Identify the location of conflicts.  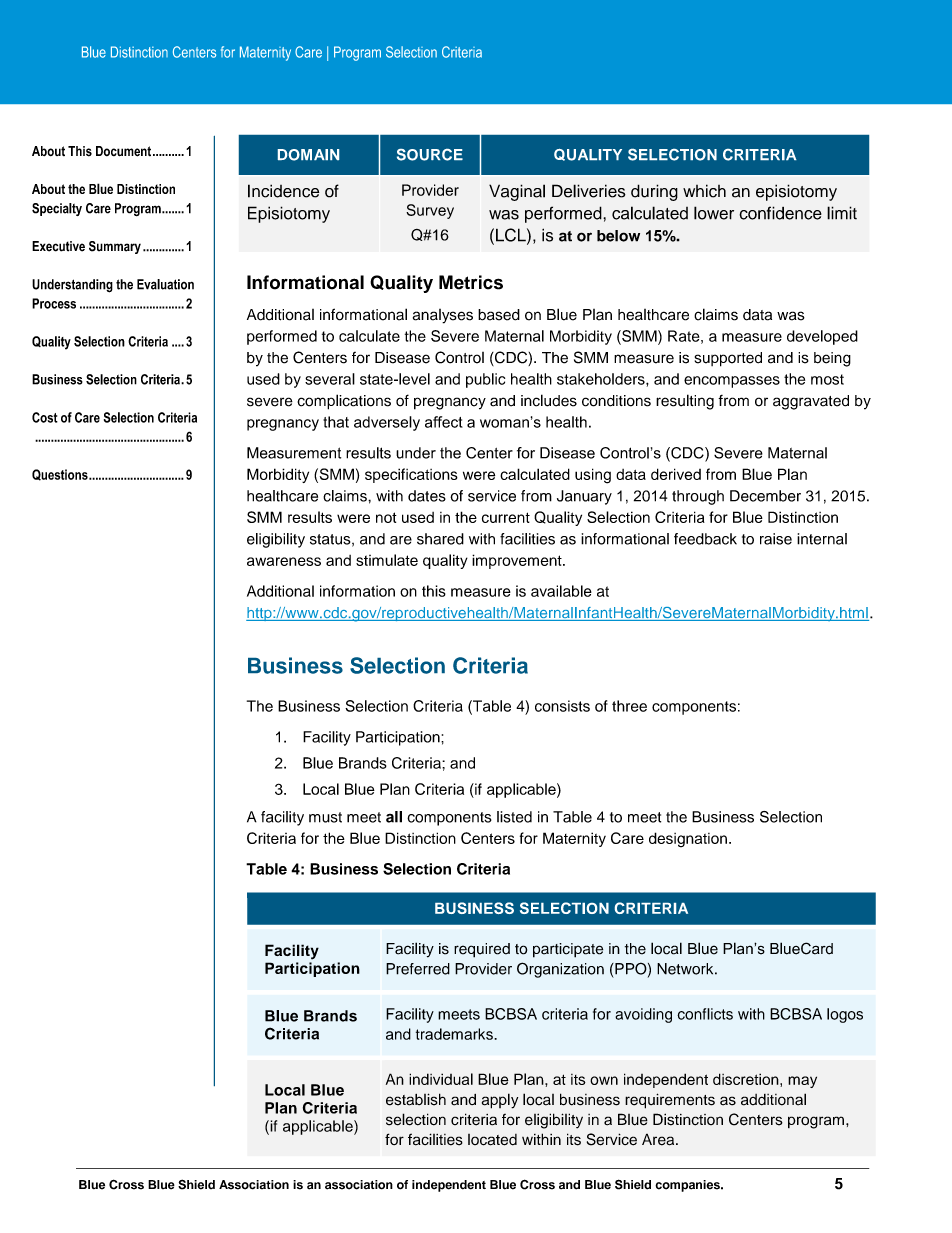
(705, 1014).
